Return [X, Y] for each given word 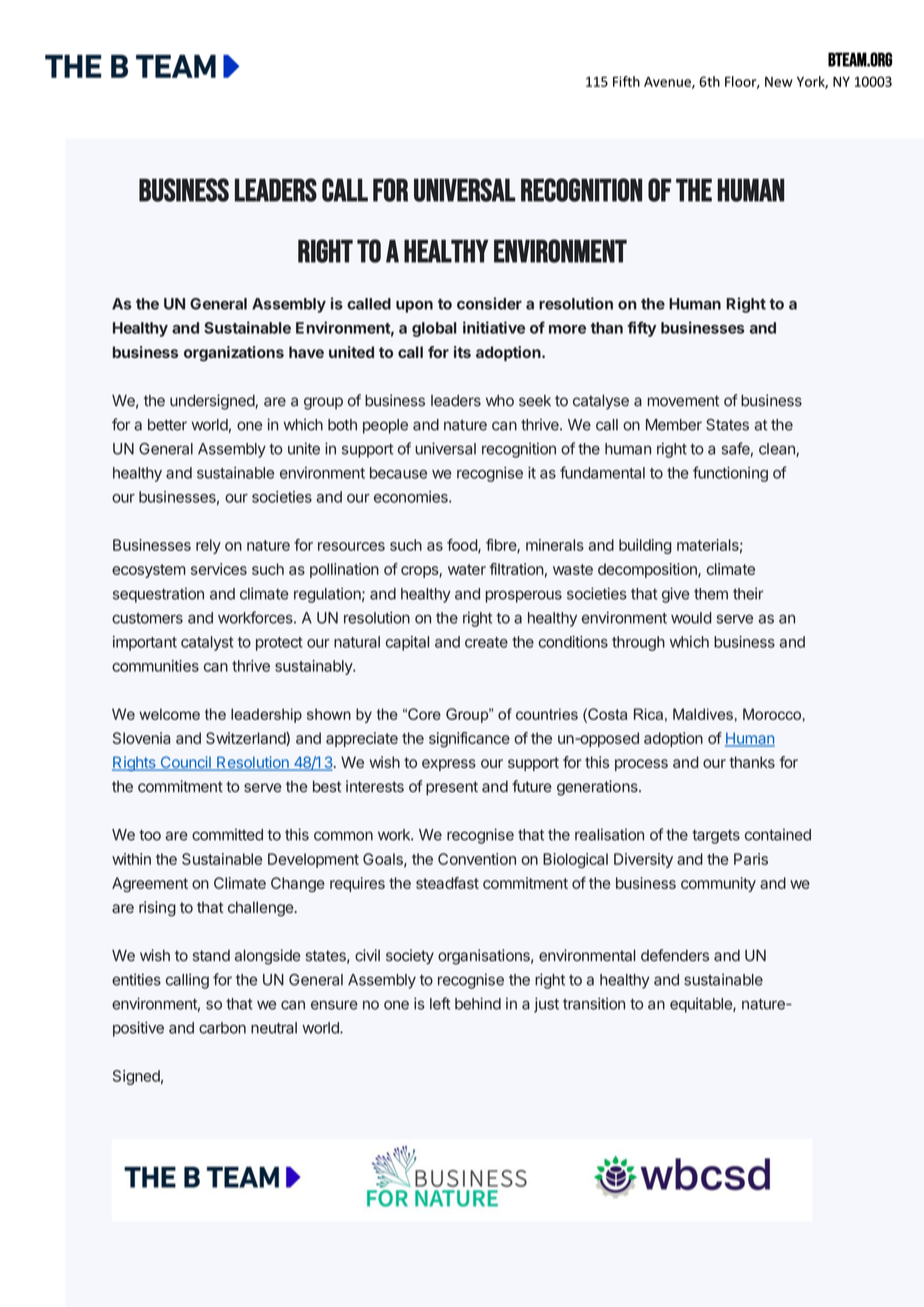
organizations [234, 354]
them [711, 594]
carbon [222, 1028]
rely [208, 546]
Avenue [668, 82]
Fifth [626, 81]
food [463, 546]
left [440, 1003]
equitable [702, 1005]
